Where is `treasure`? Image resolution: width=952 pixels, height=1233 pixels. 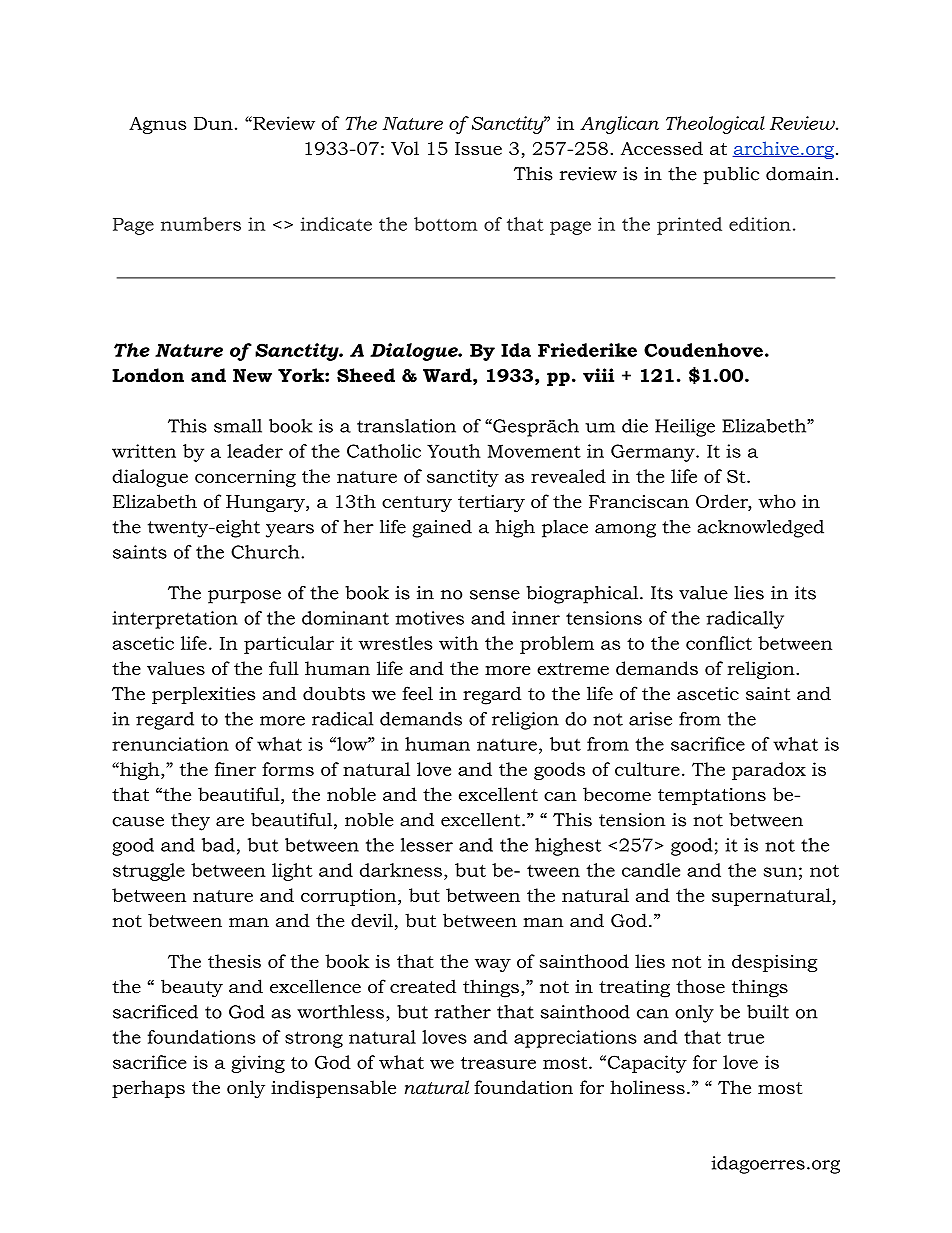 treasure is located at coordinates (498, 1063).
